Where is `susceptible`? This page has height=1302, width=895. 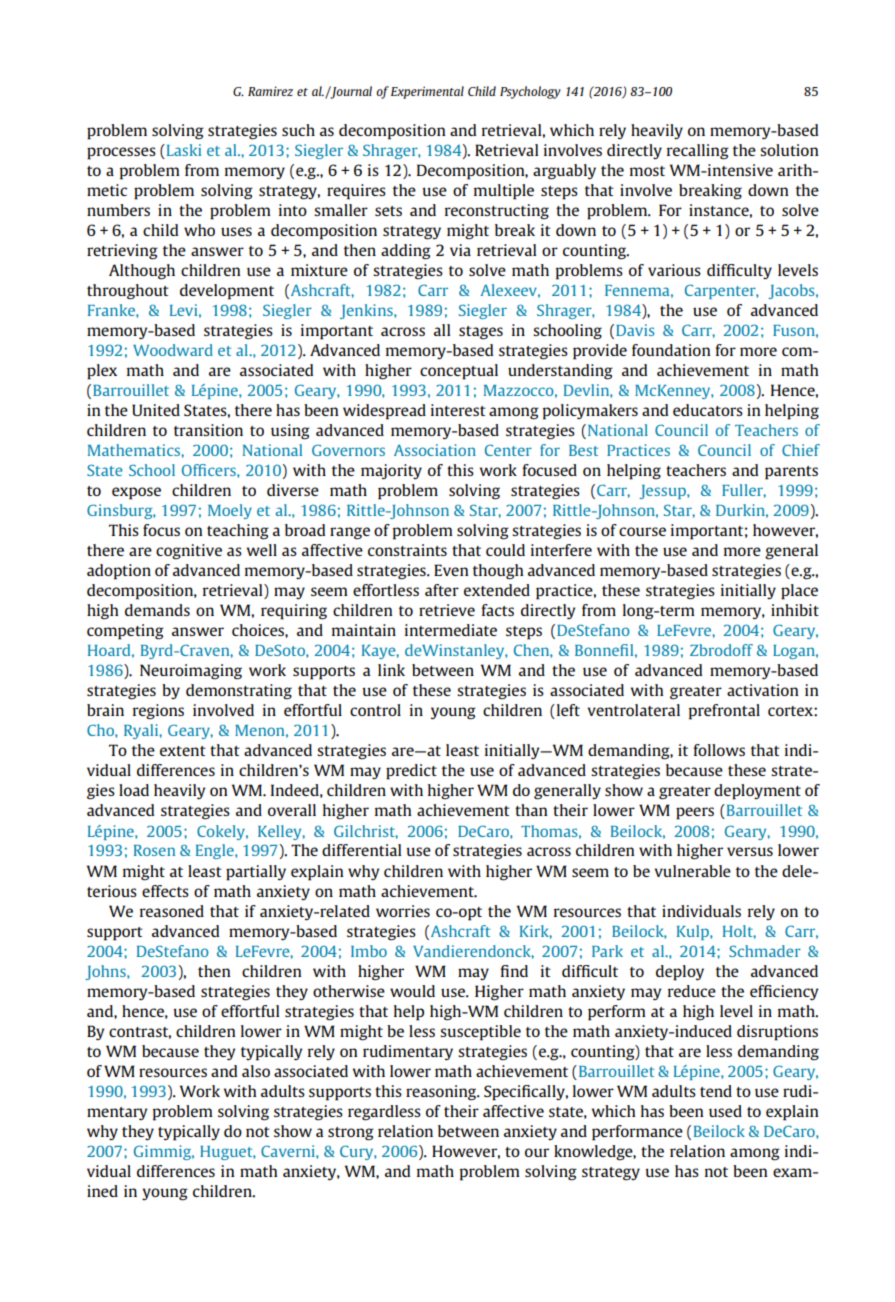
susceptible is located at coordinates (480, 1033).
